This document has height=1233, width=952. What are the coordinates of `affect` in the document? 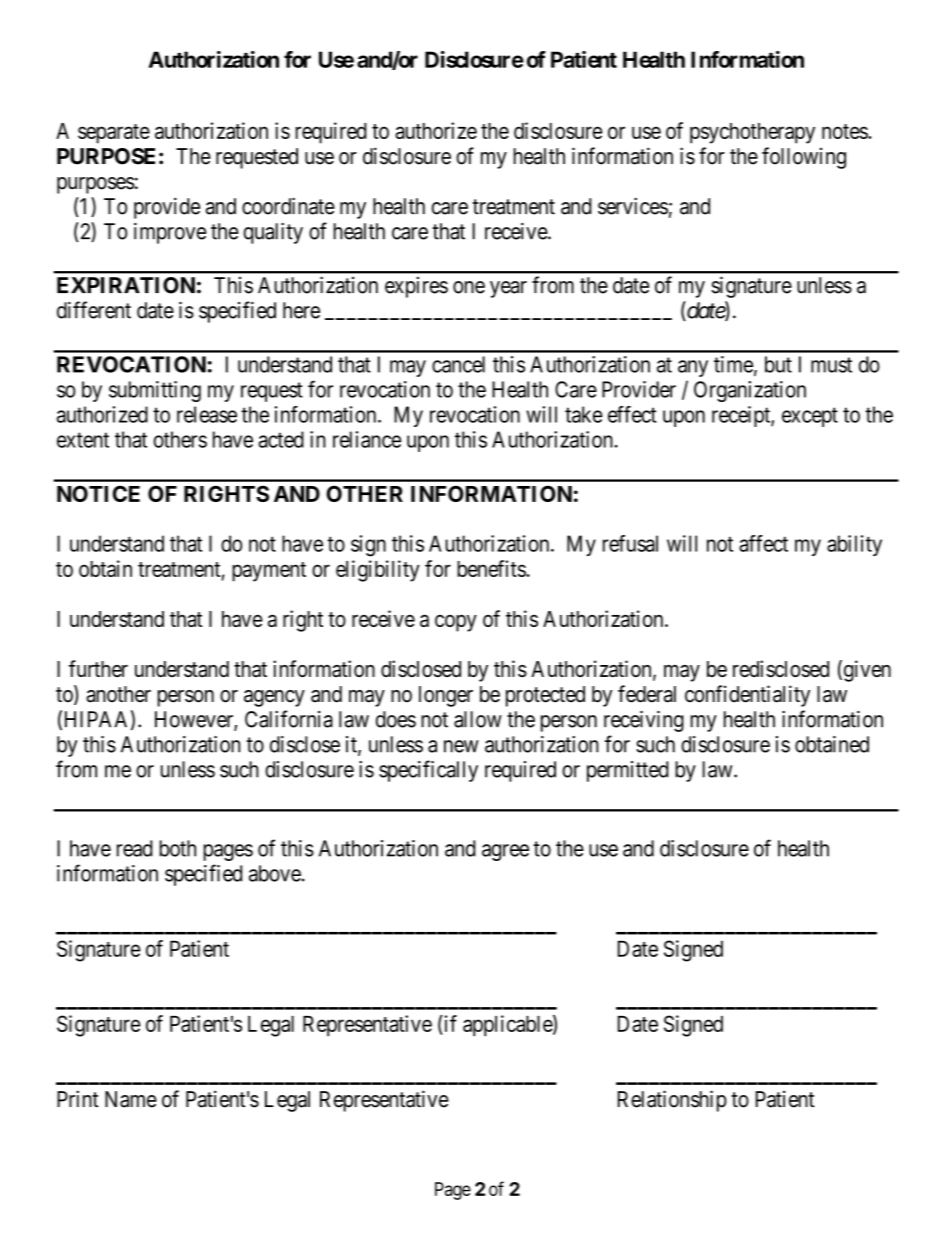 It's located at (763, 543).
